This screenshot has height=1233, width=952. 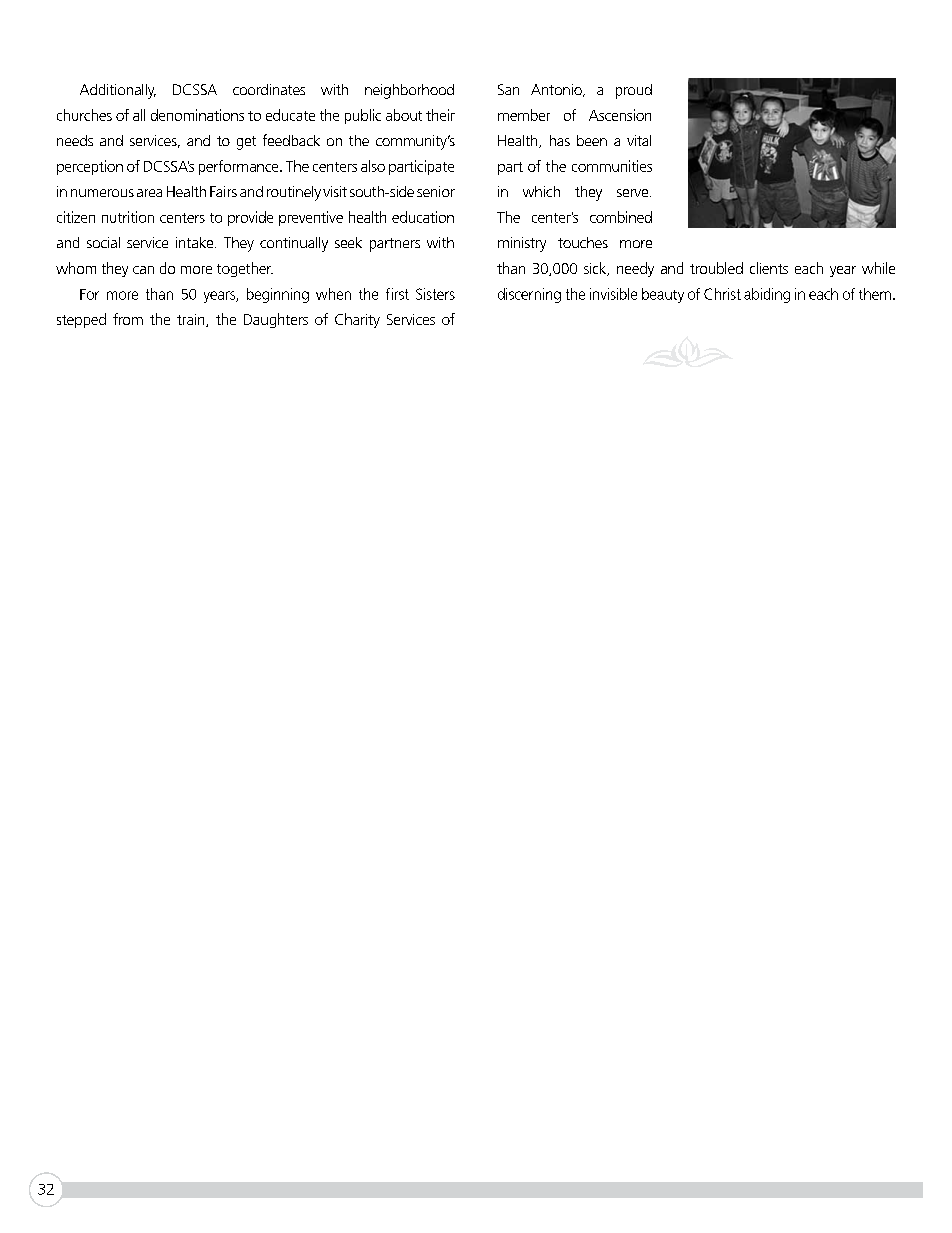 What do you see at coordinates (118, 91) in the screenshot?
I see `Additionally` at bounding box center [118, 91].
